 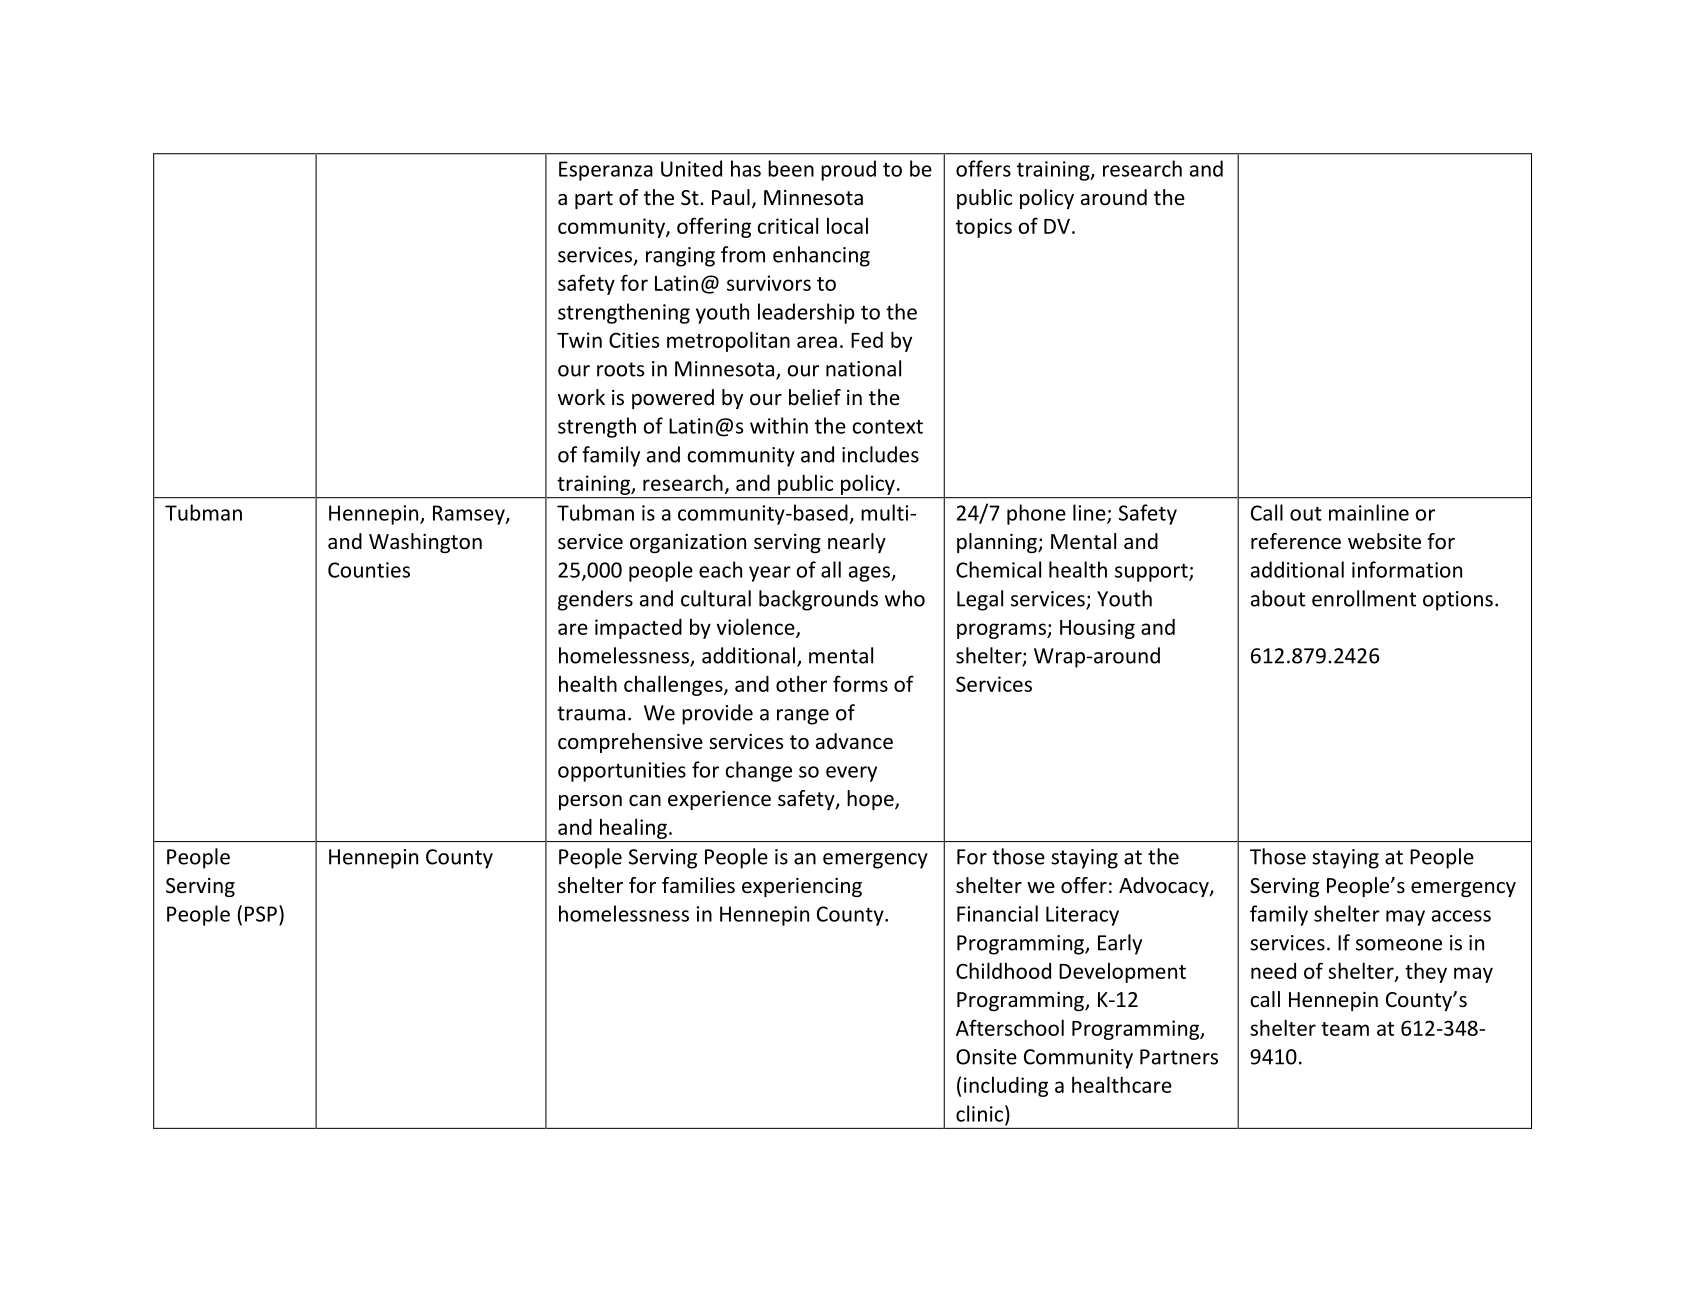 What do you see at coordinates (369, 570) in the screenshot?
I see `Counties` at bounding box center [369, 570].
